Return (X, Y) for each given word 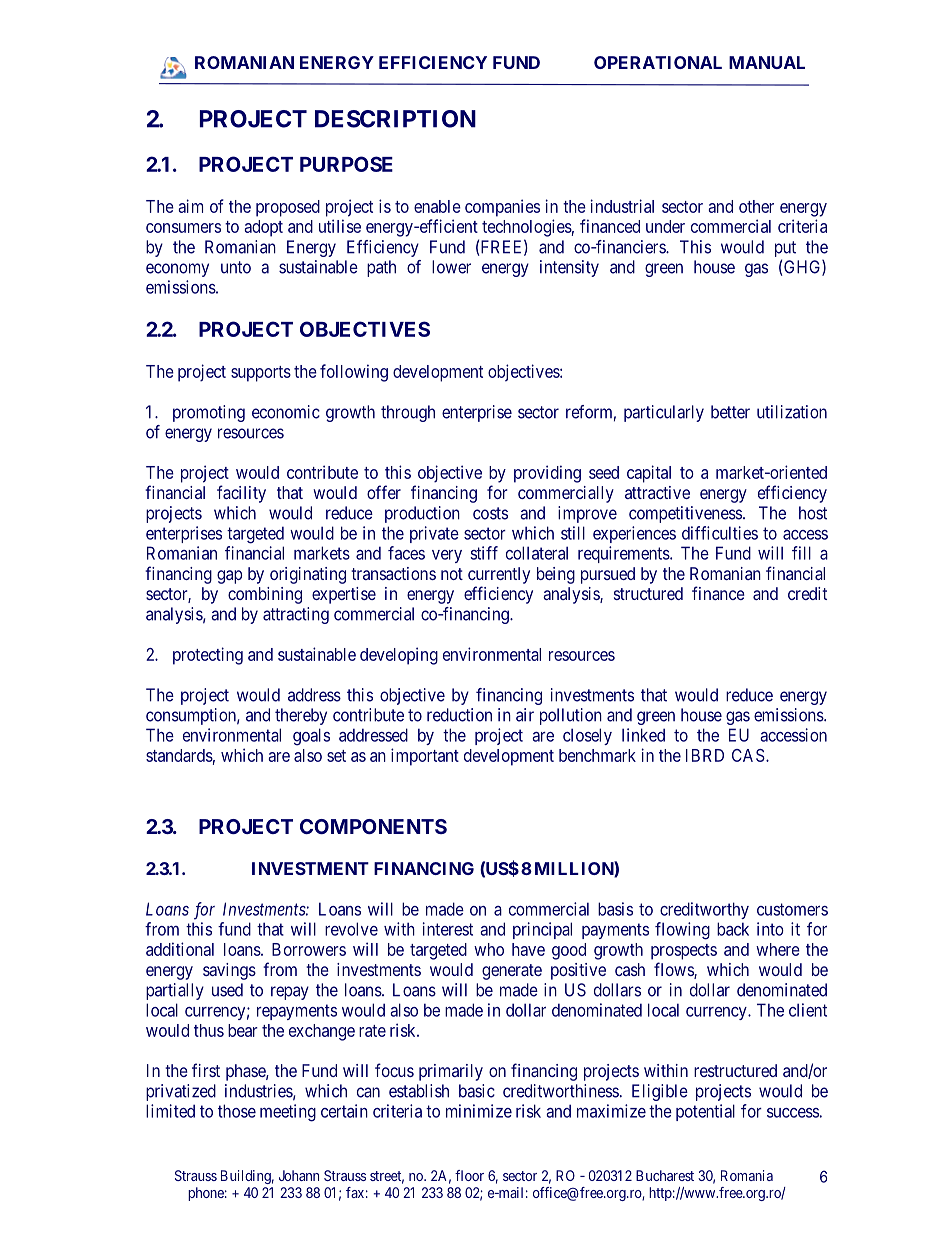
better (730, 412)
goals (311, 737)
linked (643, 735)
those (237, 1111)
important (425, 757)
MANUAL (767, 62)
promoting (209, 413)
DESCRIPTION (395, 119)
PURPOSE (346, 164)
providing (547, 474)
